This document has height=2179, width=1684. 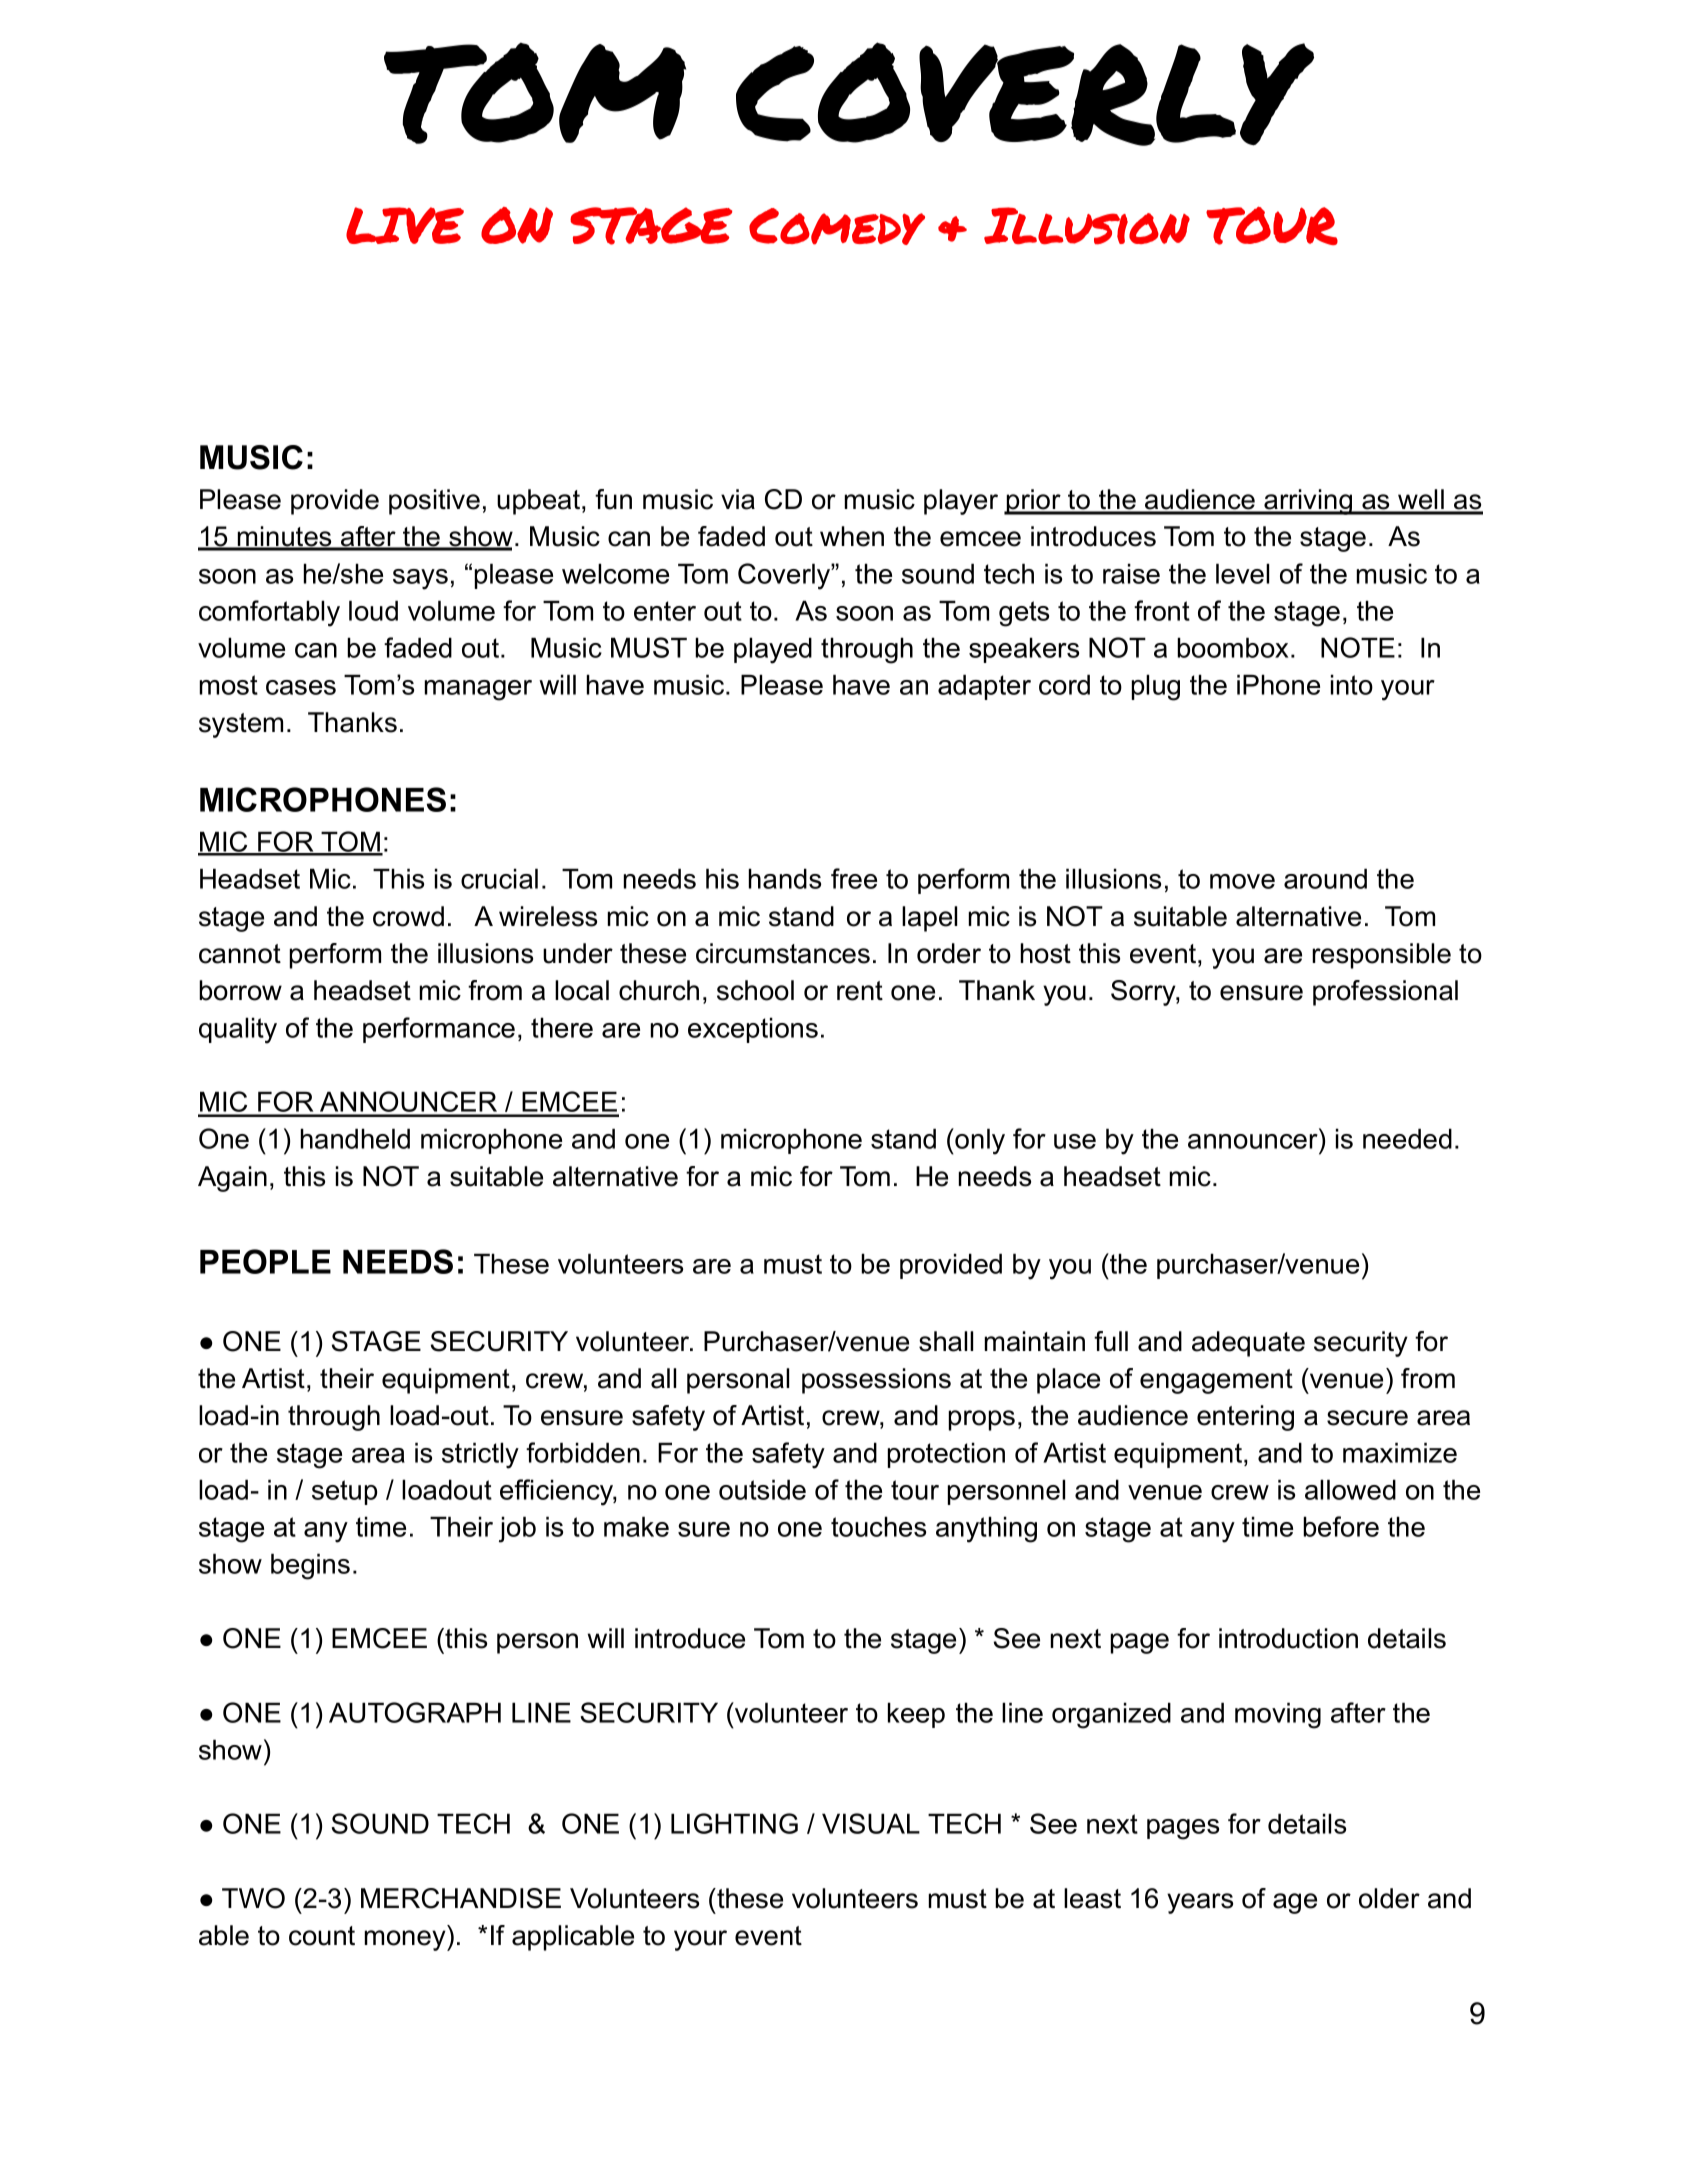 I want to click on LIVE, so click(x=405, y=225).
